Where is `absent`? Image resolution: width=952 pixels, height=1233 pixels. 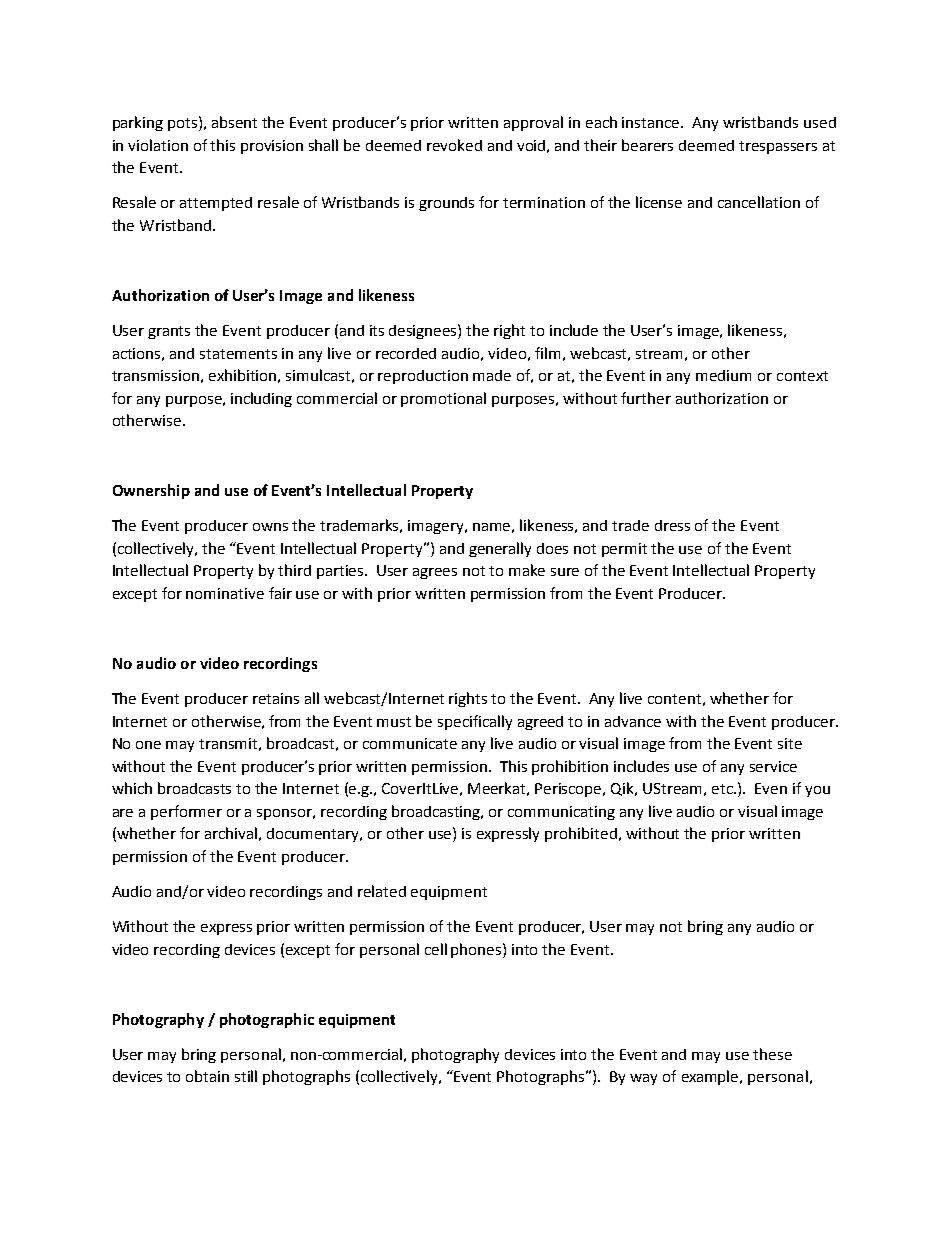 absent is located at coordinates (234, 122).
